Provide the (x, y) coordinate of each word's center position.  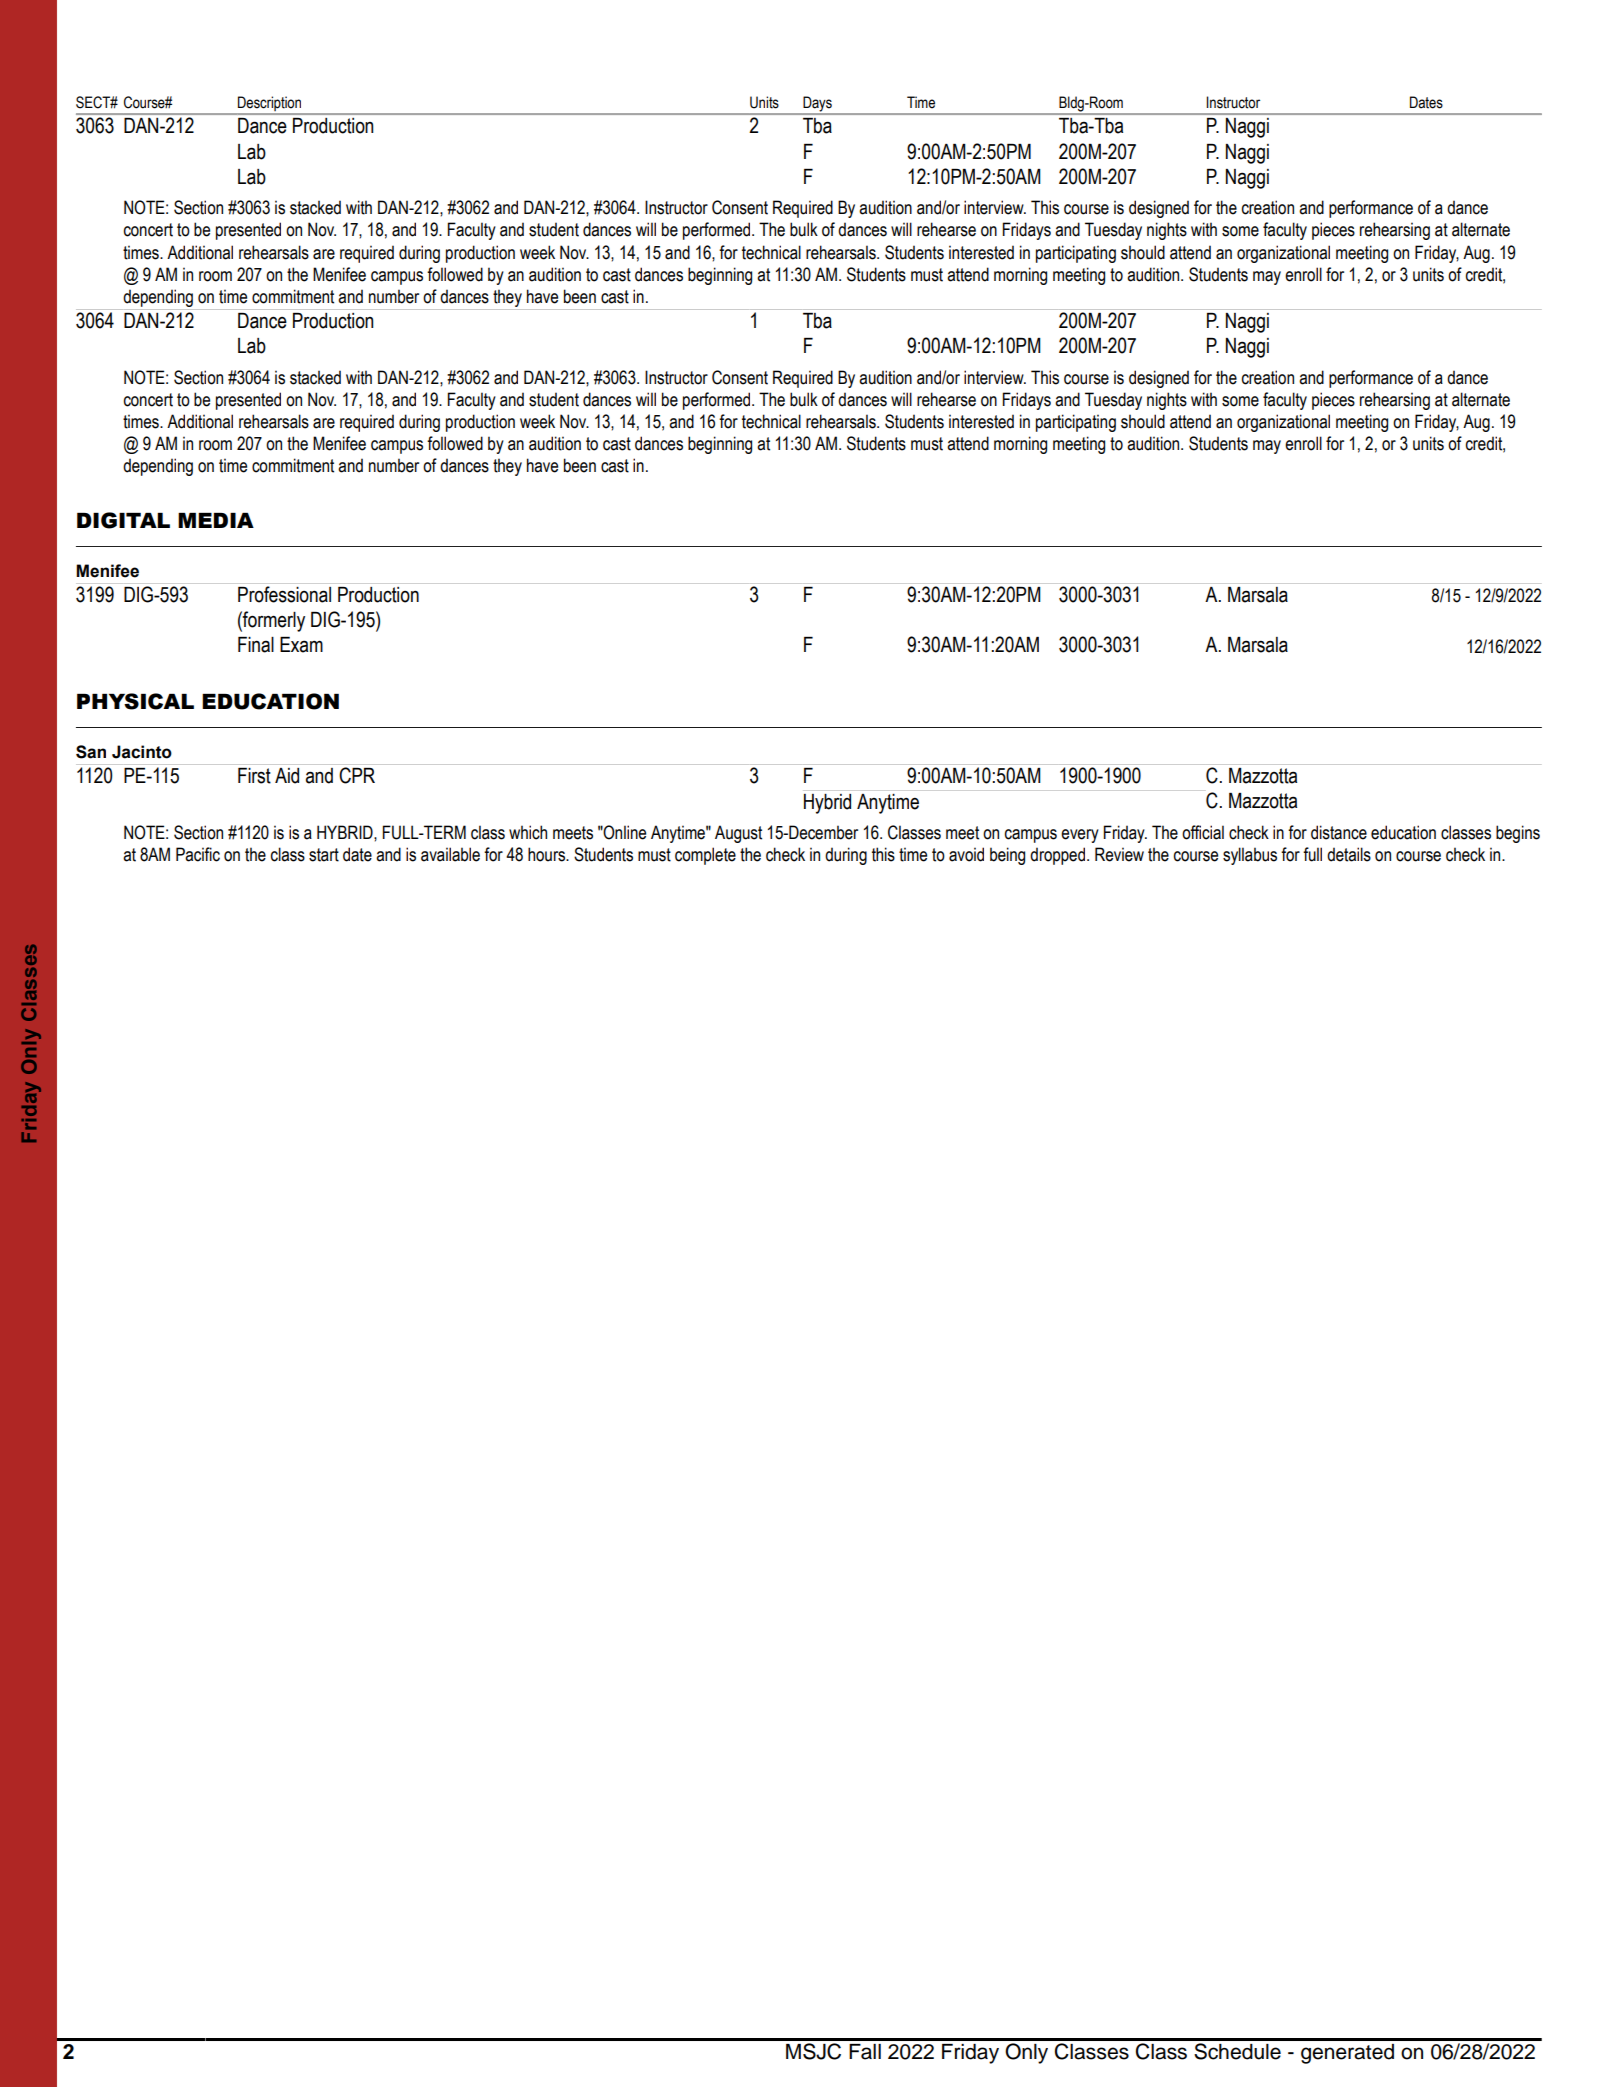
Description (270, 105)
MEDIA (216, 520)
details (1349, 854)
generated (1347, 2054)
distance (1339, 832)
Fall (865, 2052)
